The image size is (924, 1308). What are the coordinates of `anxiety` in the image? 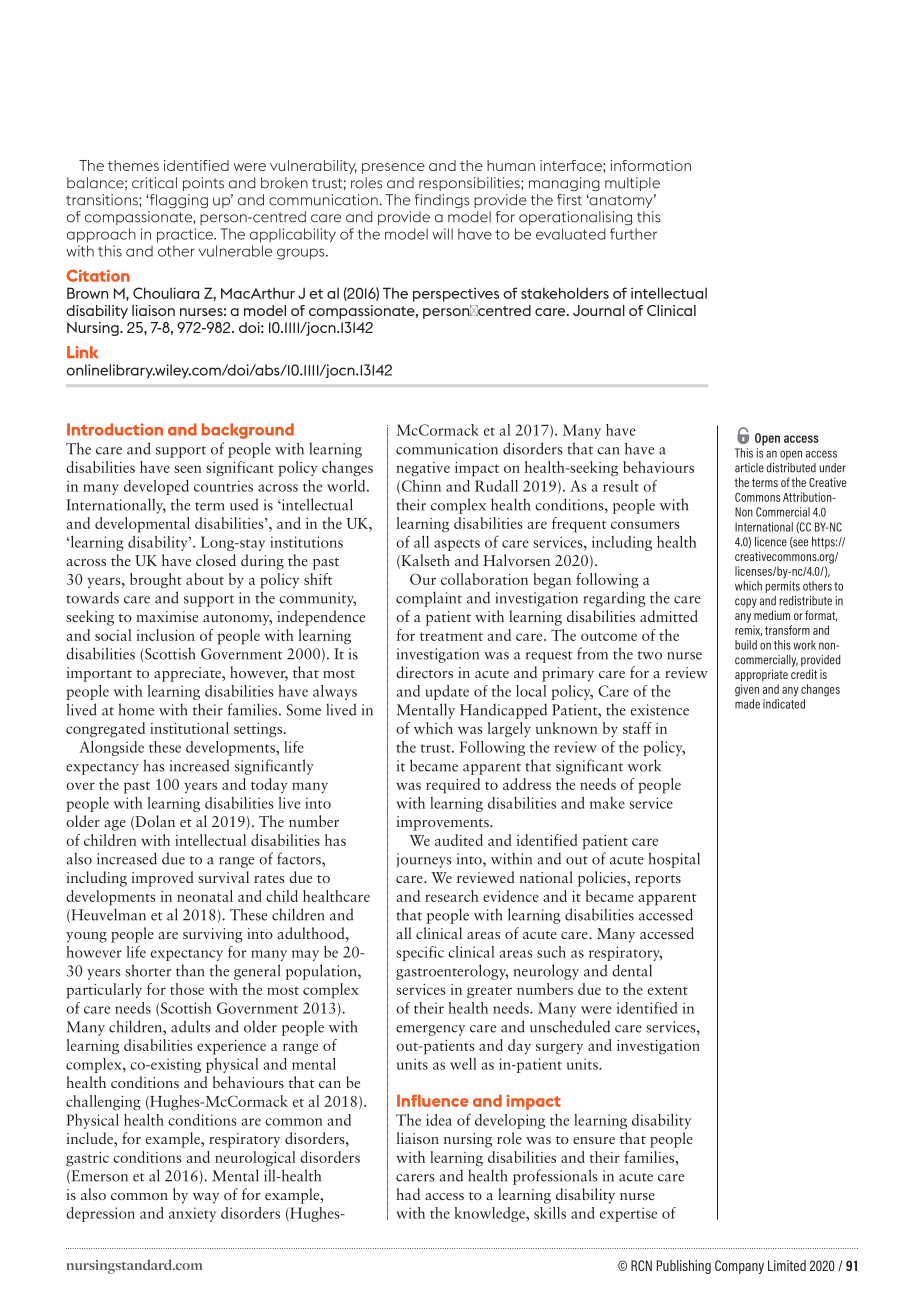 It's located at (192, 1214).
